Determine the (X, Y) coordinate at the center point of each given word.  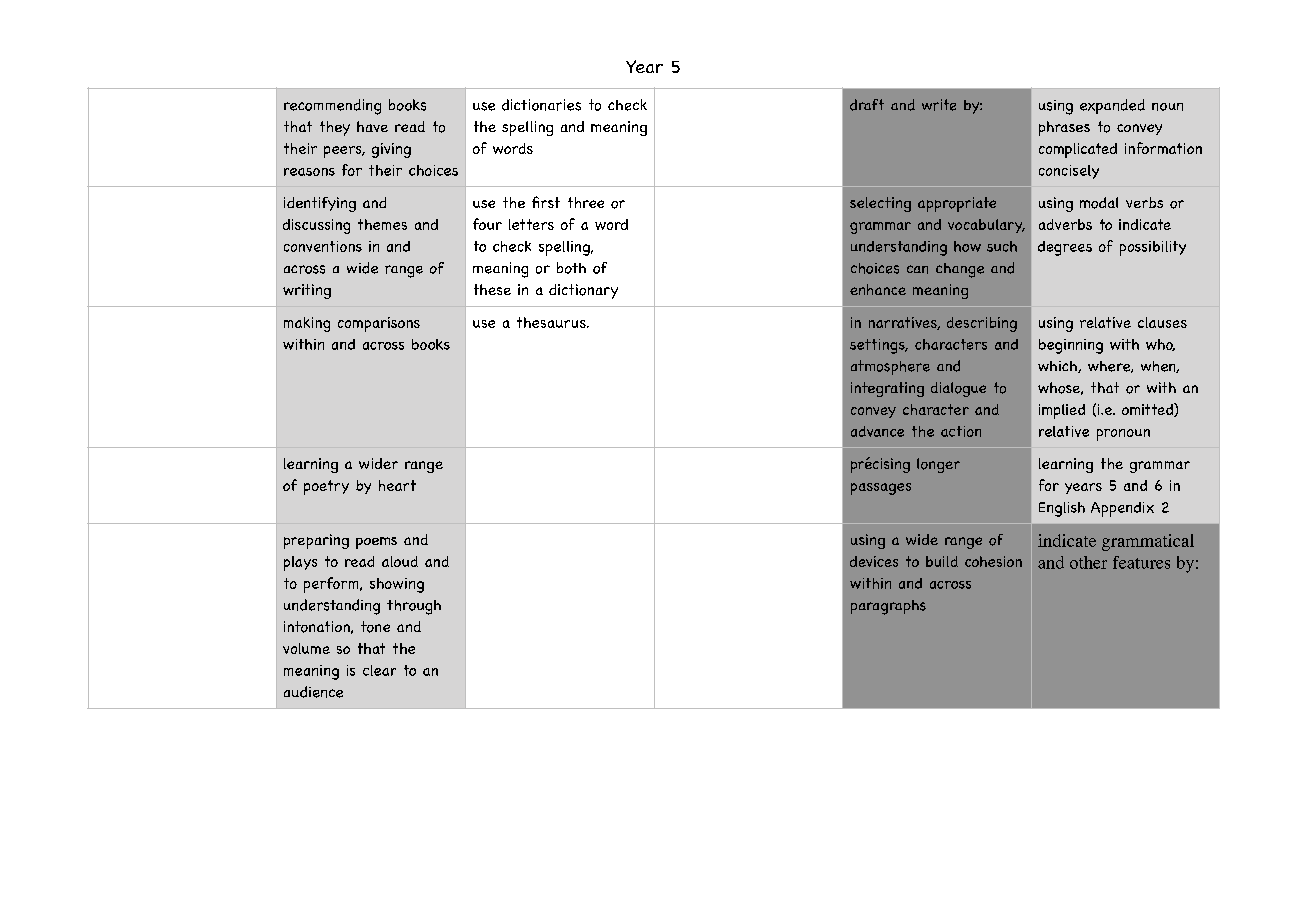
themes (382, 224)
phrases (1064, 128)
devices (874, 561)
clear (379, 670)
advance (877, 431)
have (372, 126)
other (1088, 562)
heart (397, 485)
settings (878, 346)
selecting (880, 204)
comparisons (379, 324)
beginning (1071, 346)
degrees (1065, 248)
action (961, 431)
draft (867, 105)
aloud (400, 561)
